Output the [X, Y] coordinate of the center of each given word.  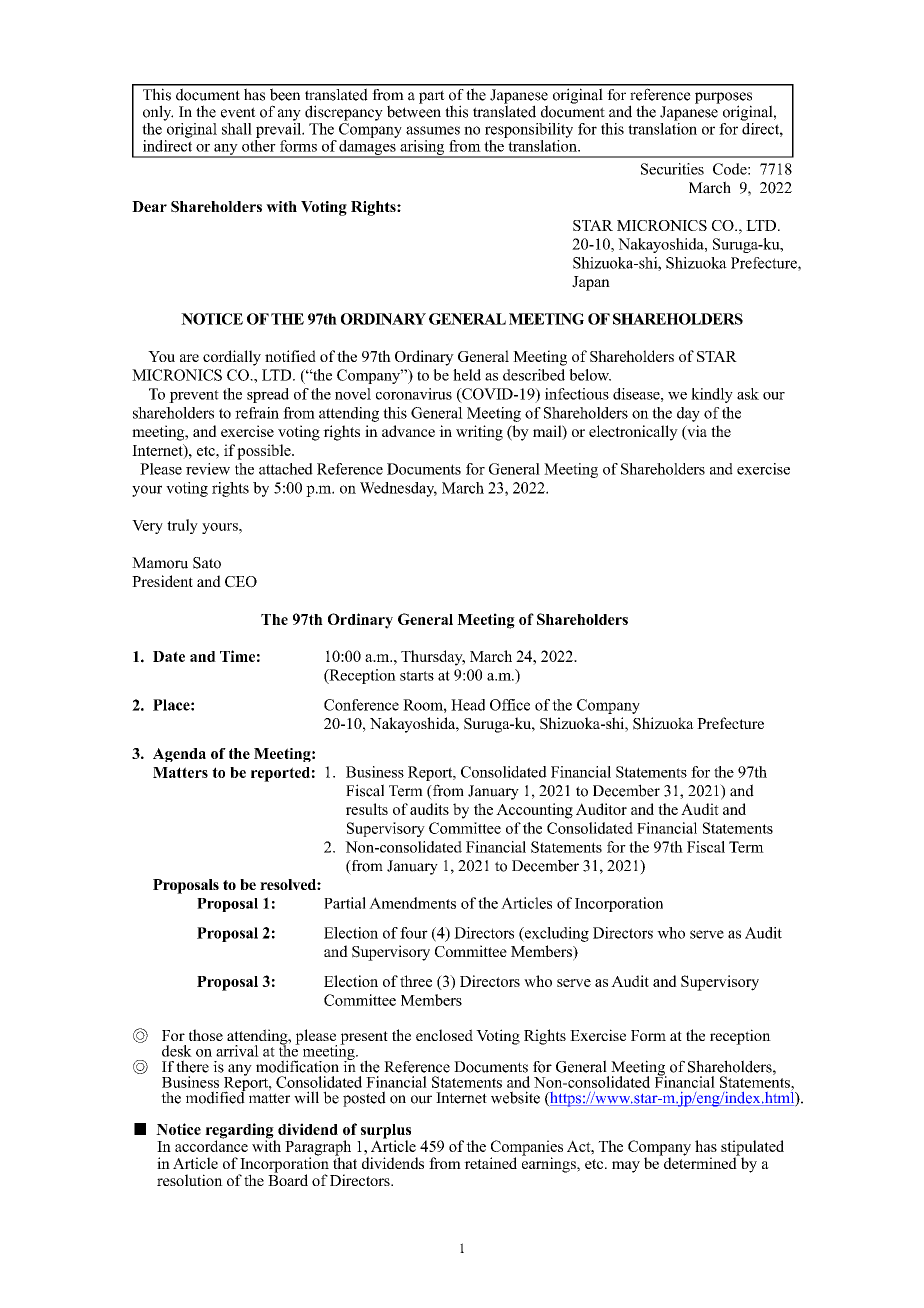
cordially [232, 358]
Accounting [534, 811]
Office [510, 705]
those [206, 1035]
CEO [241, 582]
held [467, 375]
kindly [712, 395]
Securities [672, 169]
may [626, 1167]
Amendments [412, 903]
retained [490, 1163]
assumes [433, 130]
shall [237, 129]
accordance [211, 1145]
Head [468, 705]
